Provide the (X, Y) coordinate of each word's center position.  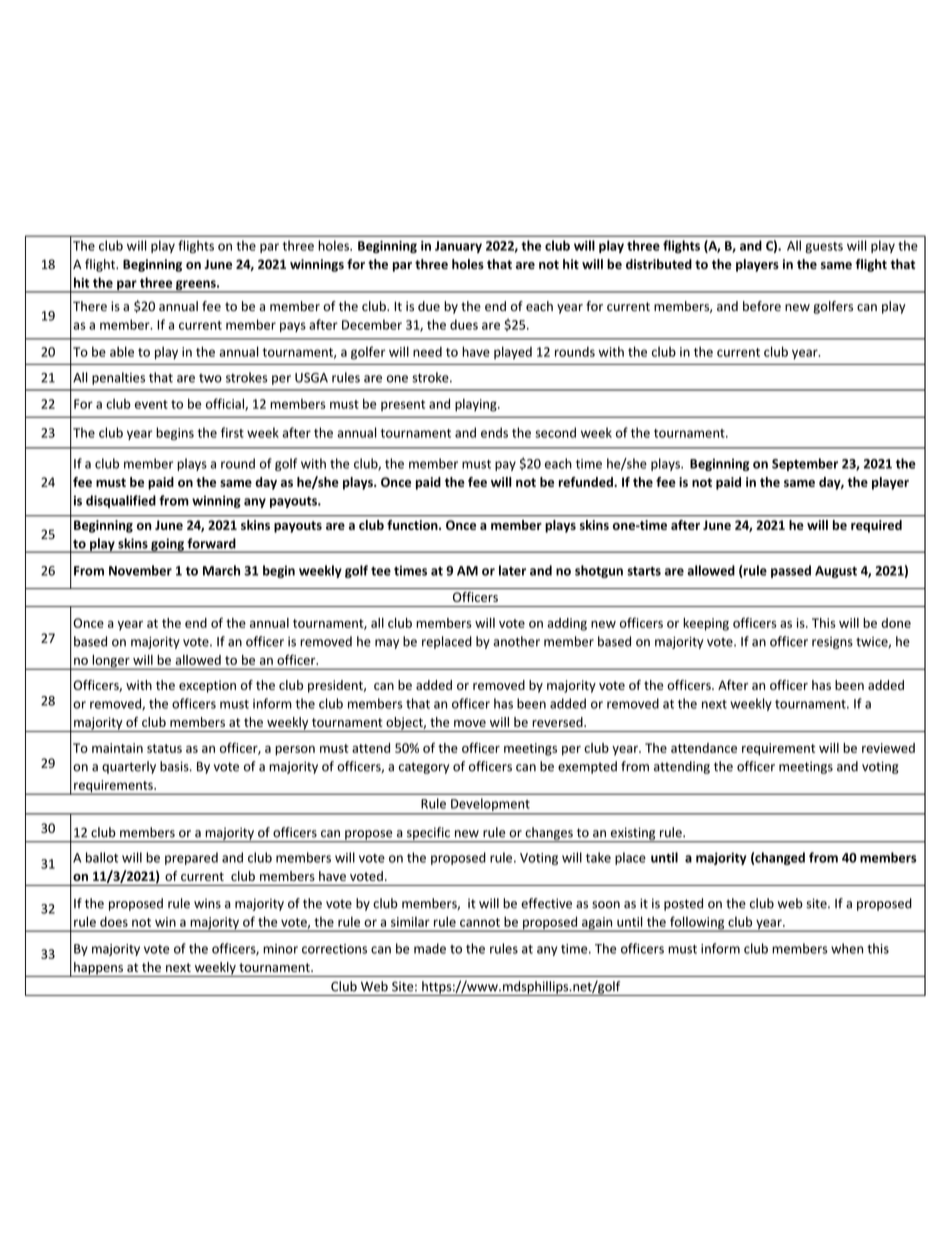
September (805, 464)
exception (207, 686)
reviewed (888, 748)
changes (549, 834)
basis (175, 766)
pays (293, 327)
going (167, 545)
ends (494, 432)
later (512, 570)
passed (791, 571)
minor (280, 949)
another (516, 641)
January (458, 247)
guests (824, 247)
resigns (832, 643)
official (226, 404)
